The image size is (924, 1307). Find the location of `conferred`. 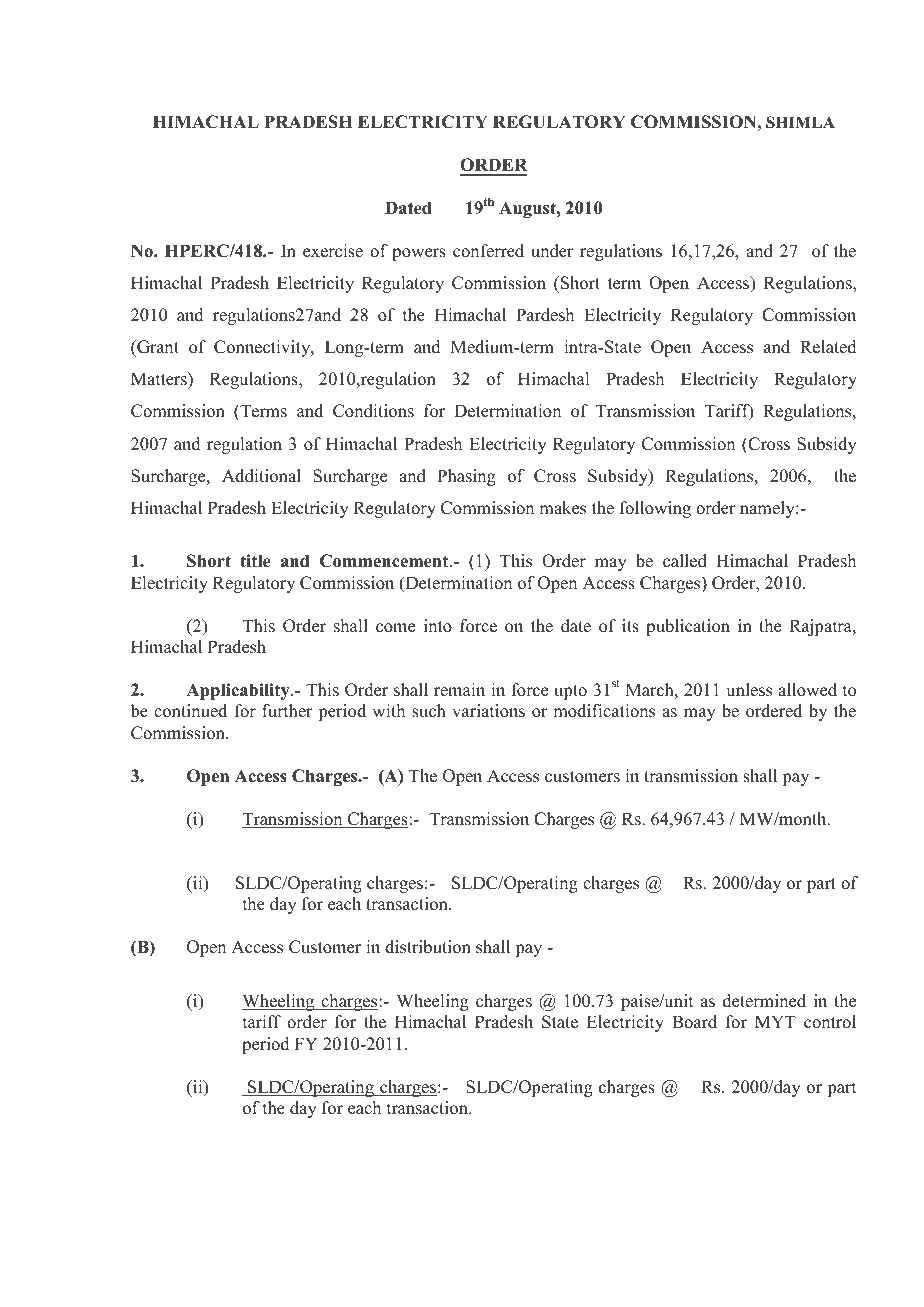

conferred is located at coordinates (488, 251).
